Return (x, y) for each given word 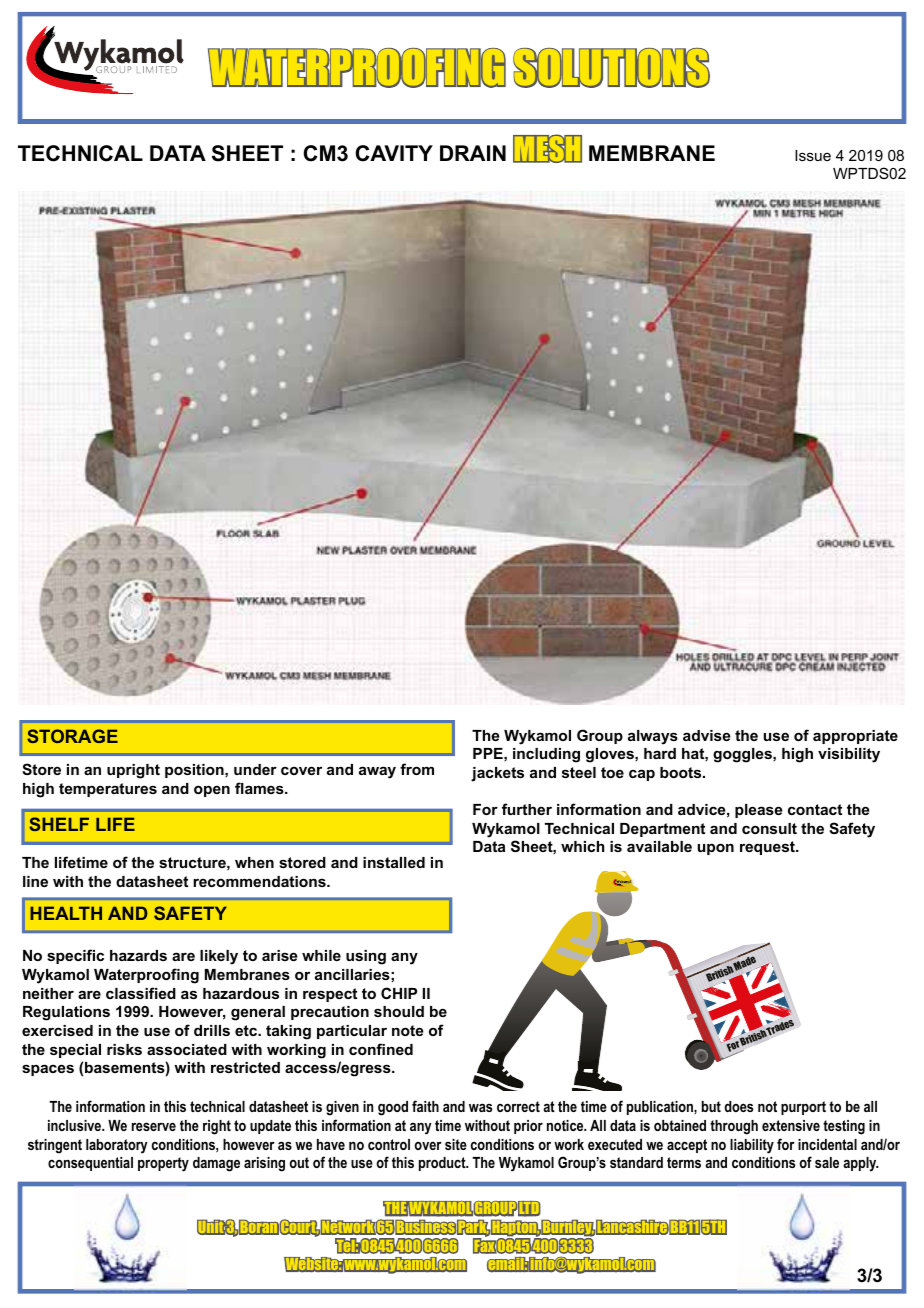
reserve (154, 1126)
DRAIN (473, 153)
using (366, 957)
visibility (849, 755)
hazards (138, 955)
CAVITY (394, 153)
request (768, 848)
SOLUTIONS (611, 67)
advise (707, 735)
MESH (547, 148)
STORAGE (72, 736)
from (417, 769)
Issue (813, 155)
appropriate (855, 737)
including (546, 755)
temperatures (108, 790)
